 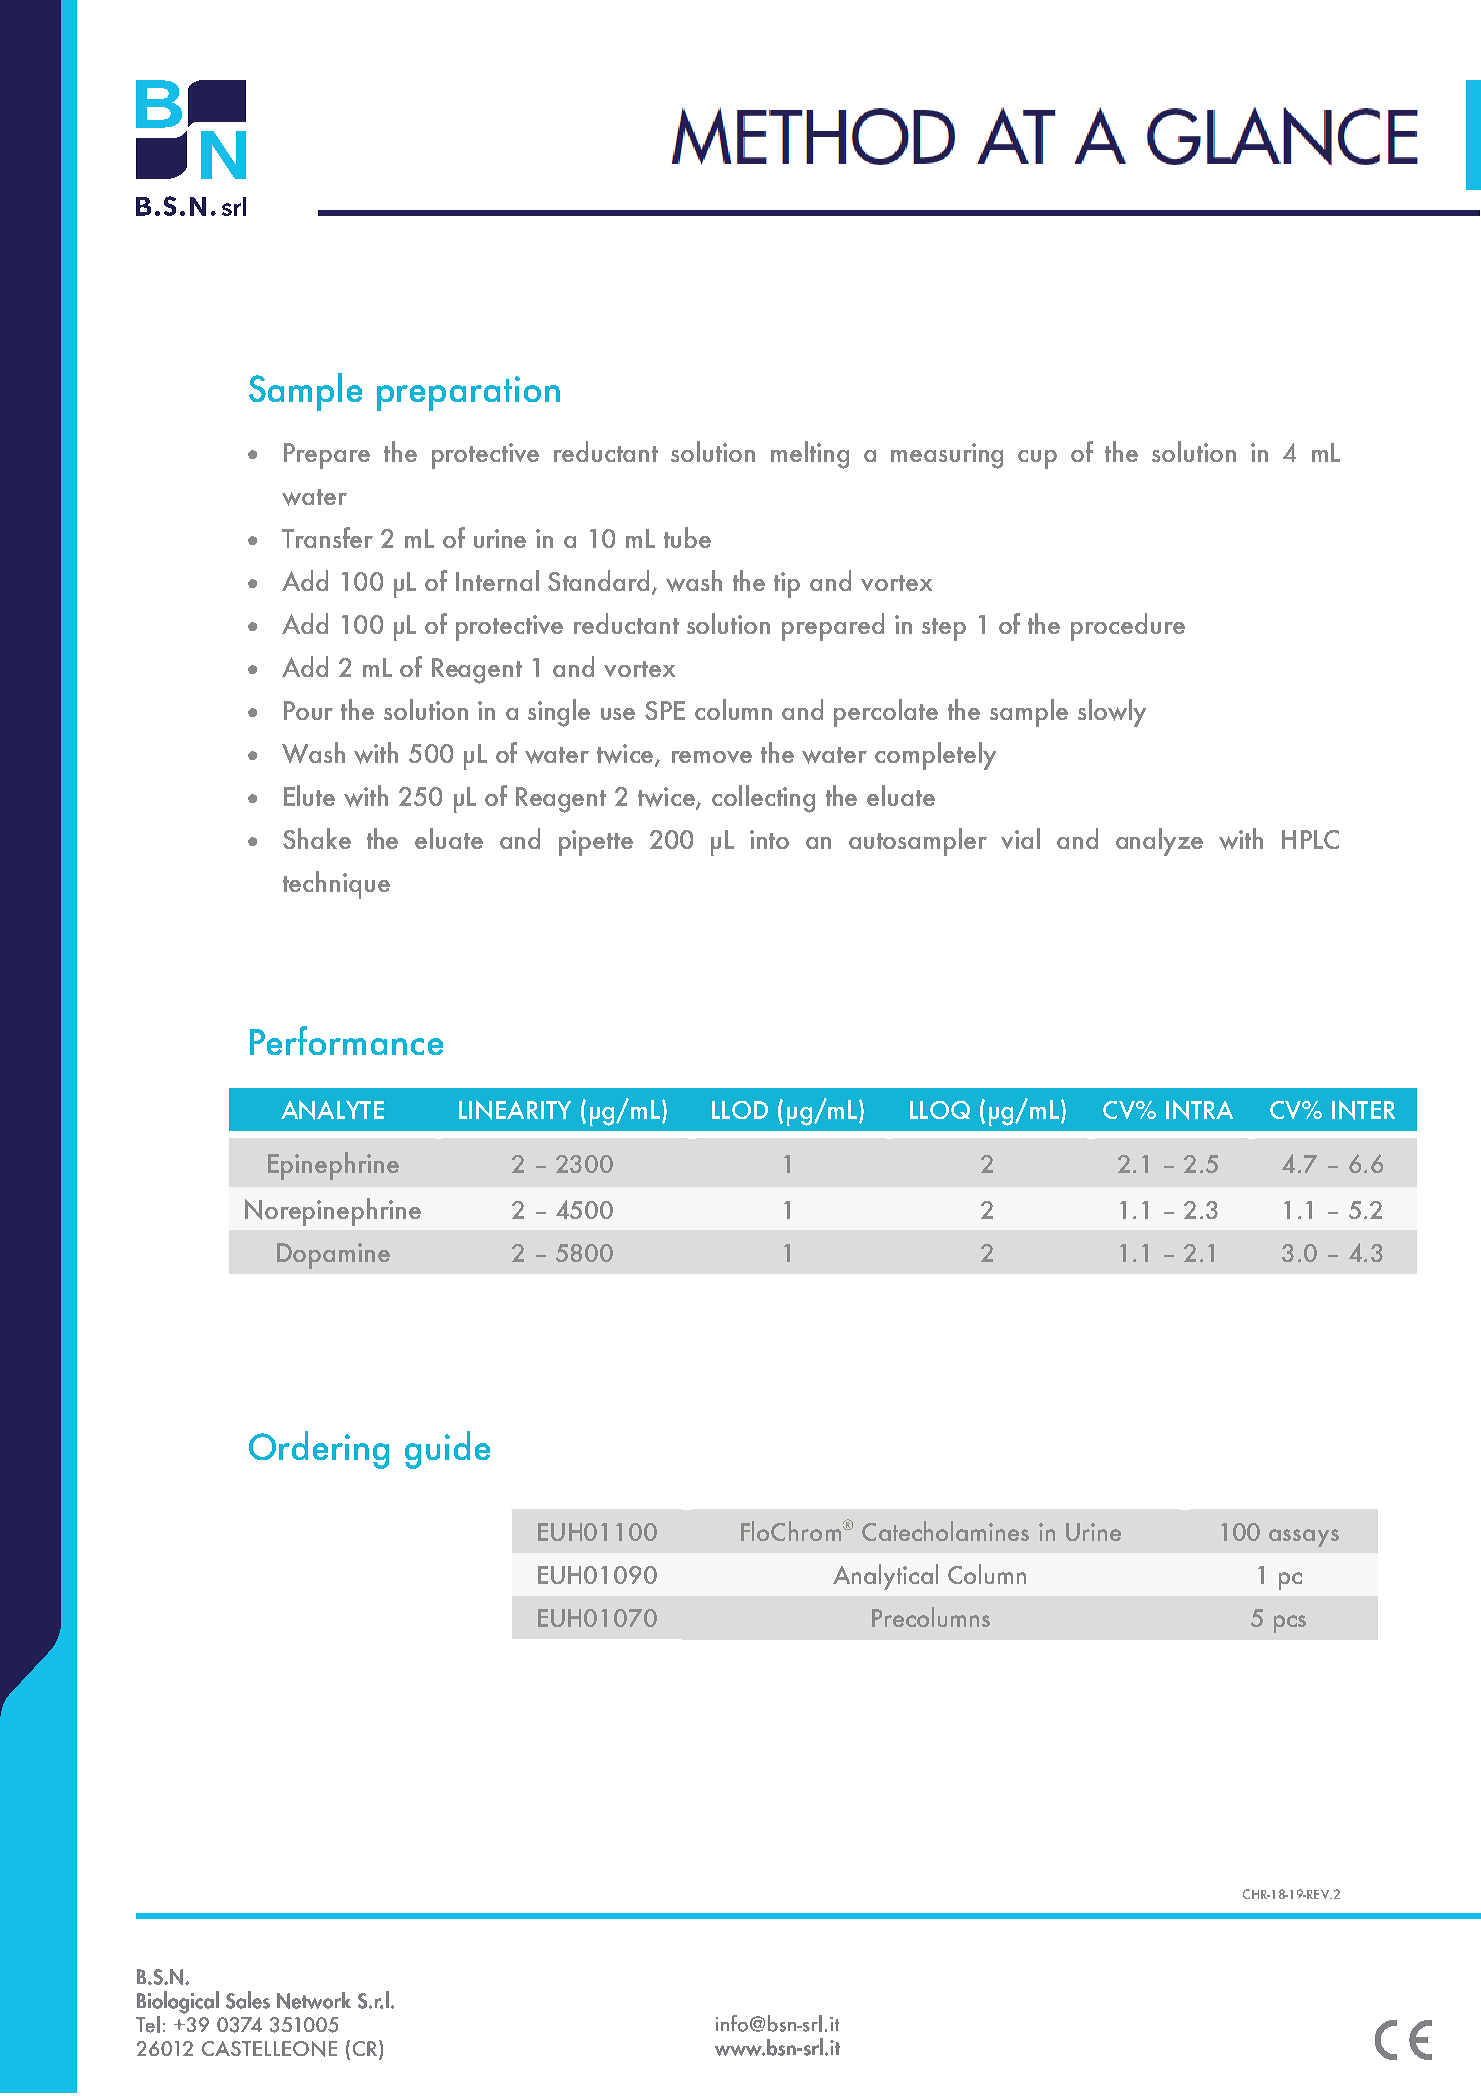 What do you see at coordinates (1159, 842) in the screenshot?
I see `analyze` at bounding box center [1159, 842].
